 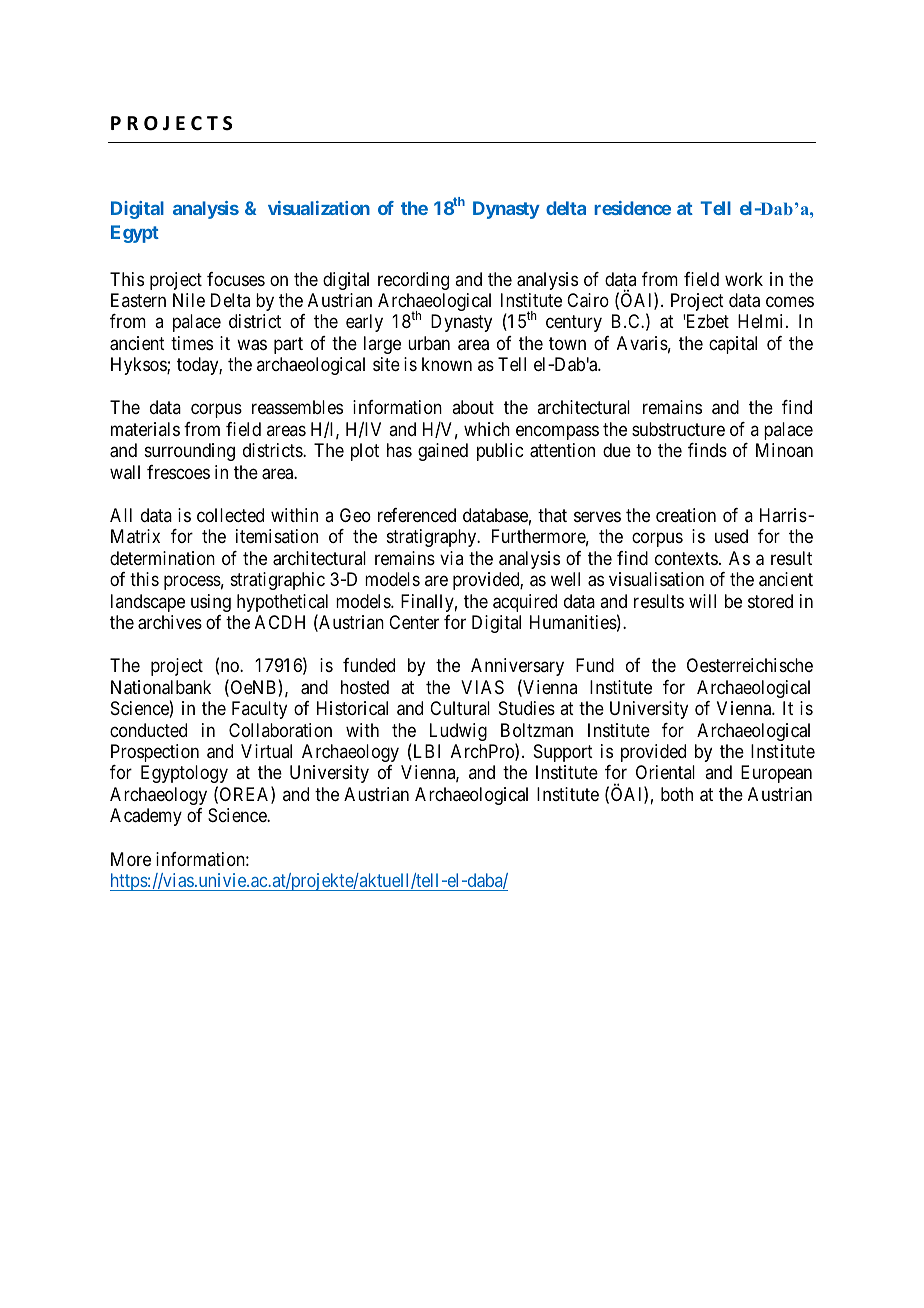 What do you see at coordinates (733, 345) in the document?
I see `capital` at bounding box center [733, 345].
